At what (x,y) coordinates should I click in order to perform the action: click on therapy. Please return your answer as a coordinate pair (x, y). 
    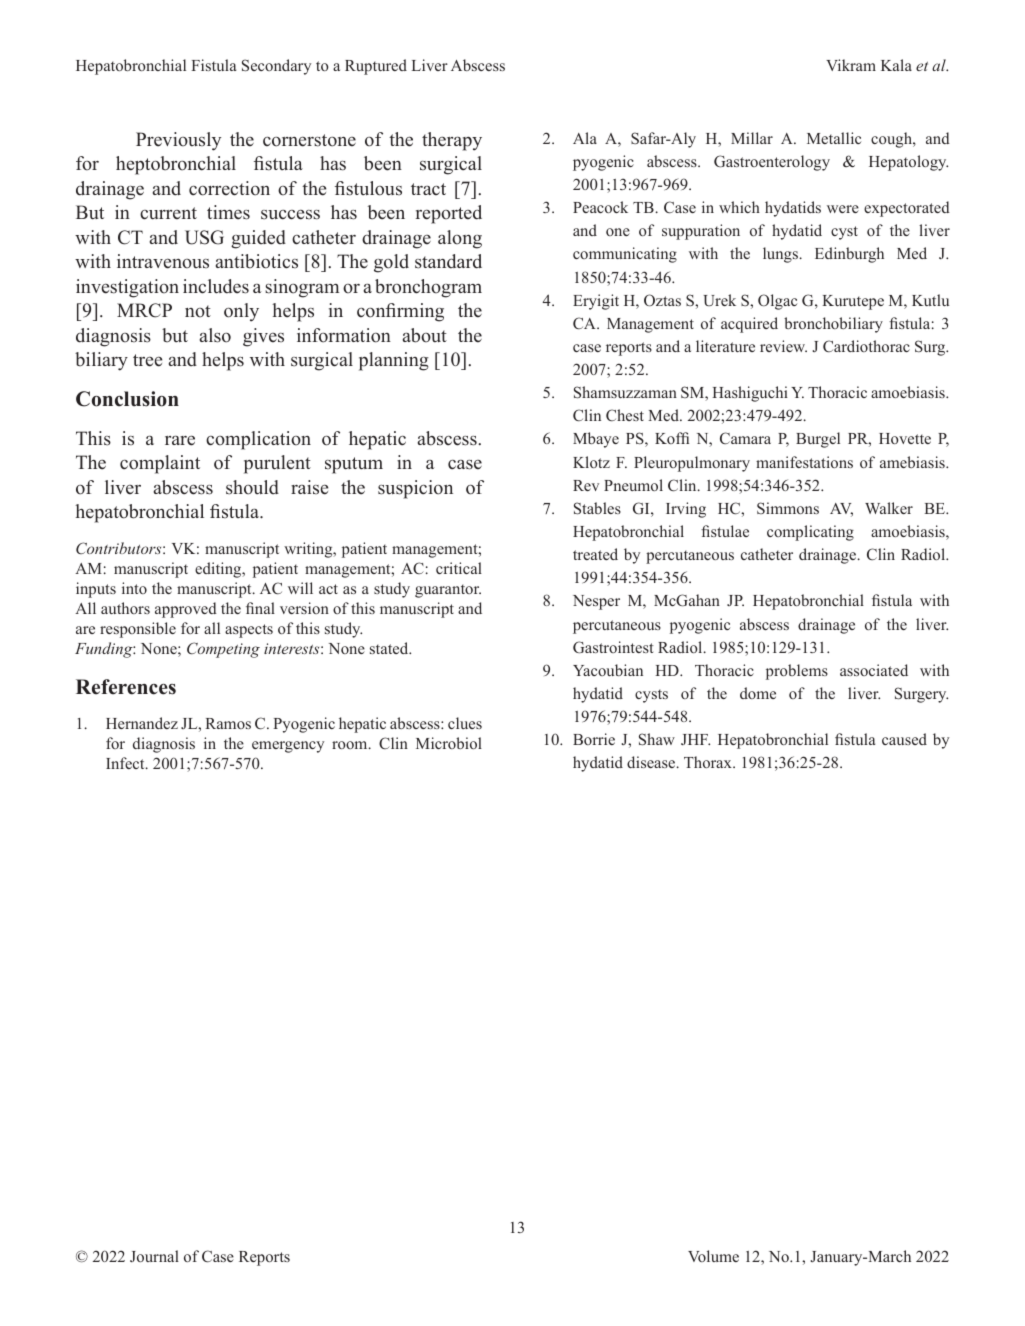
    Looking at the image, I should click on (452, 141).
